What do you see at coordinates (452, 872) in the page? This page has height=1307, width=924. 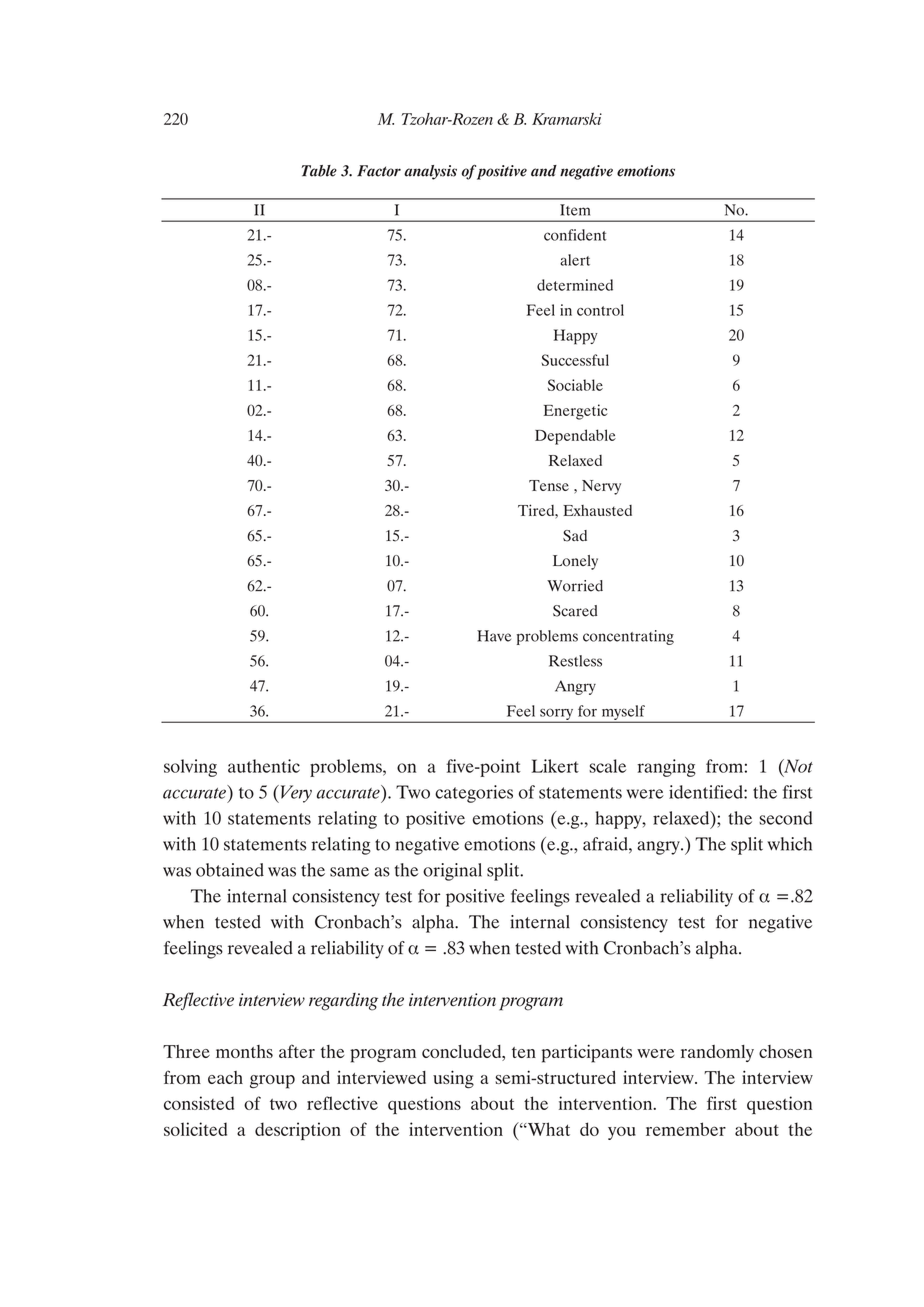 I see `original` at bounding box center [452, 872].
